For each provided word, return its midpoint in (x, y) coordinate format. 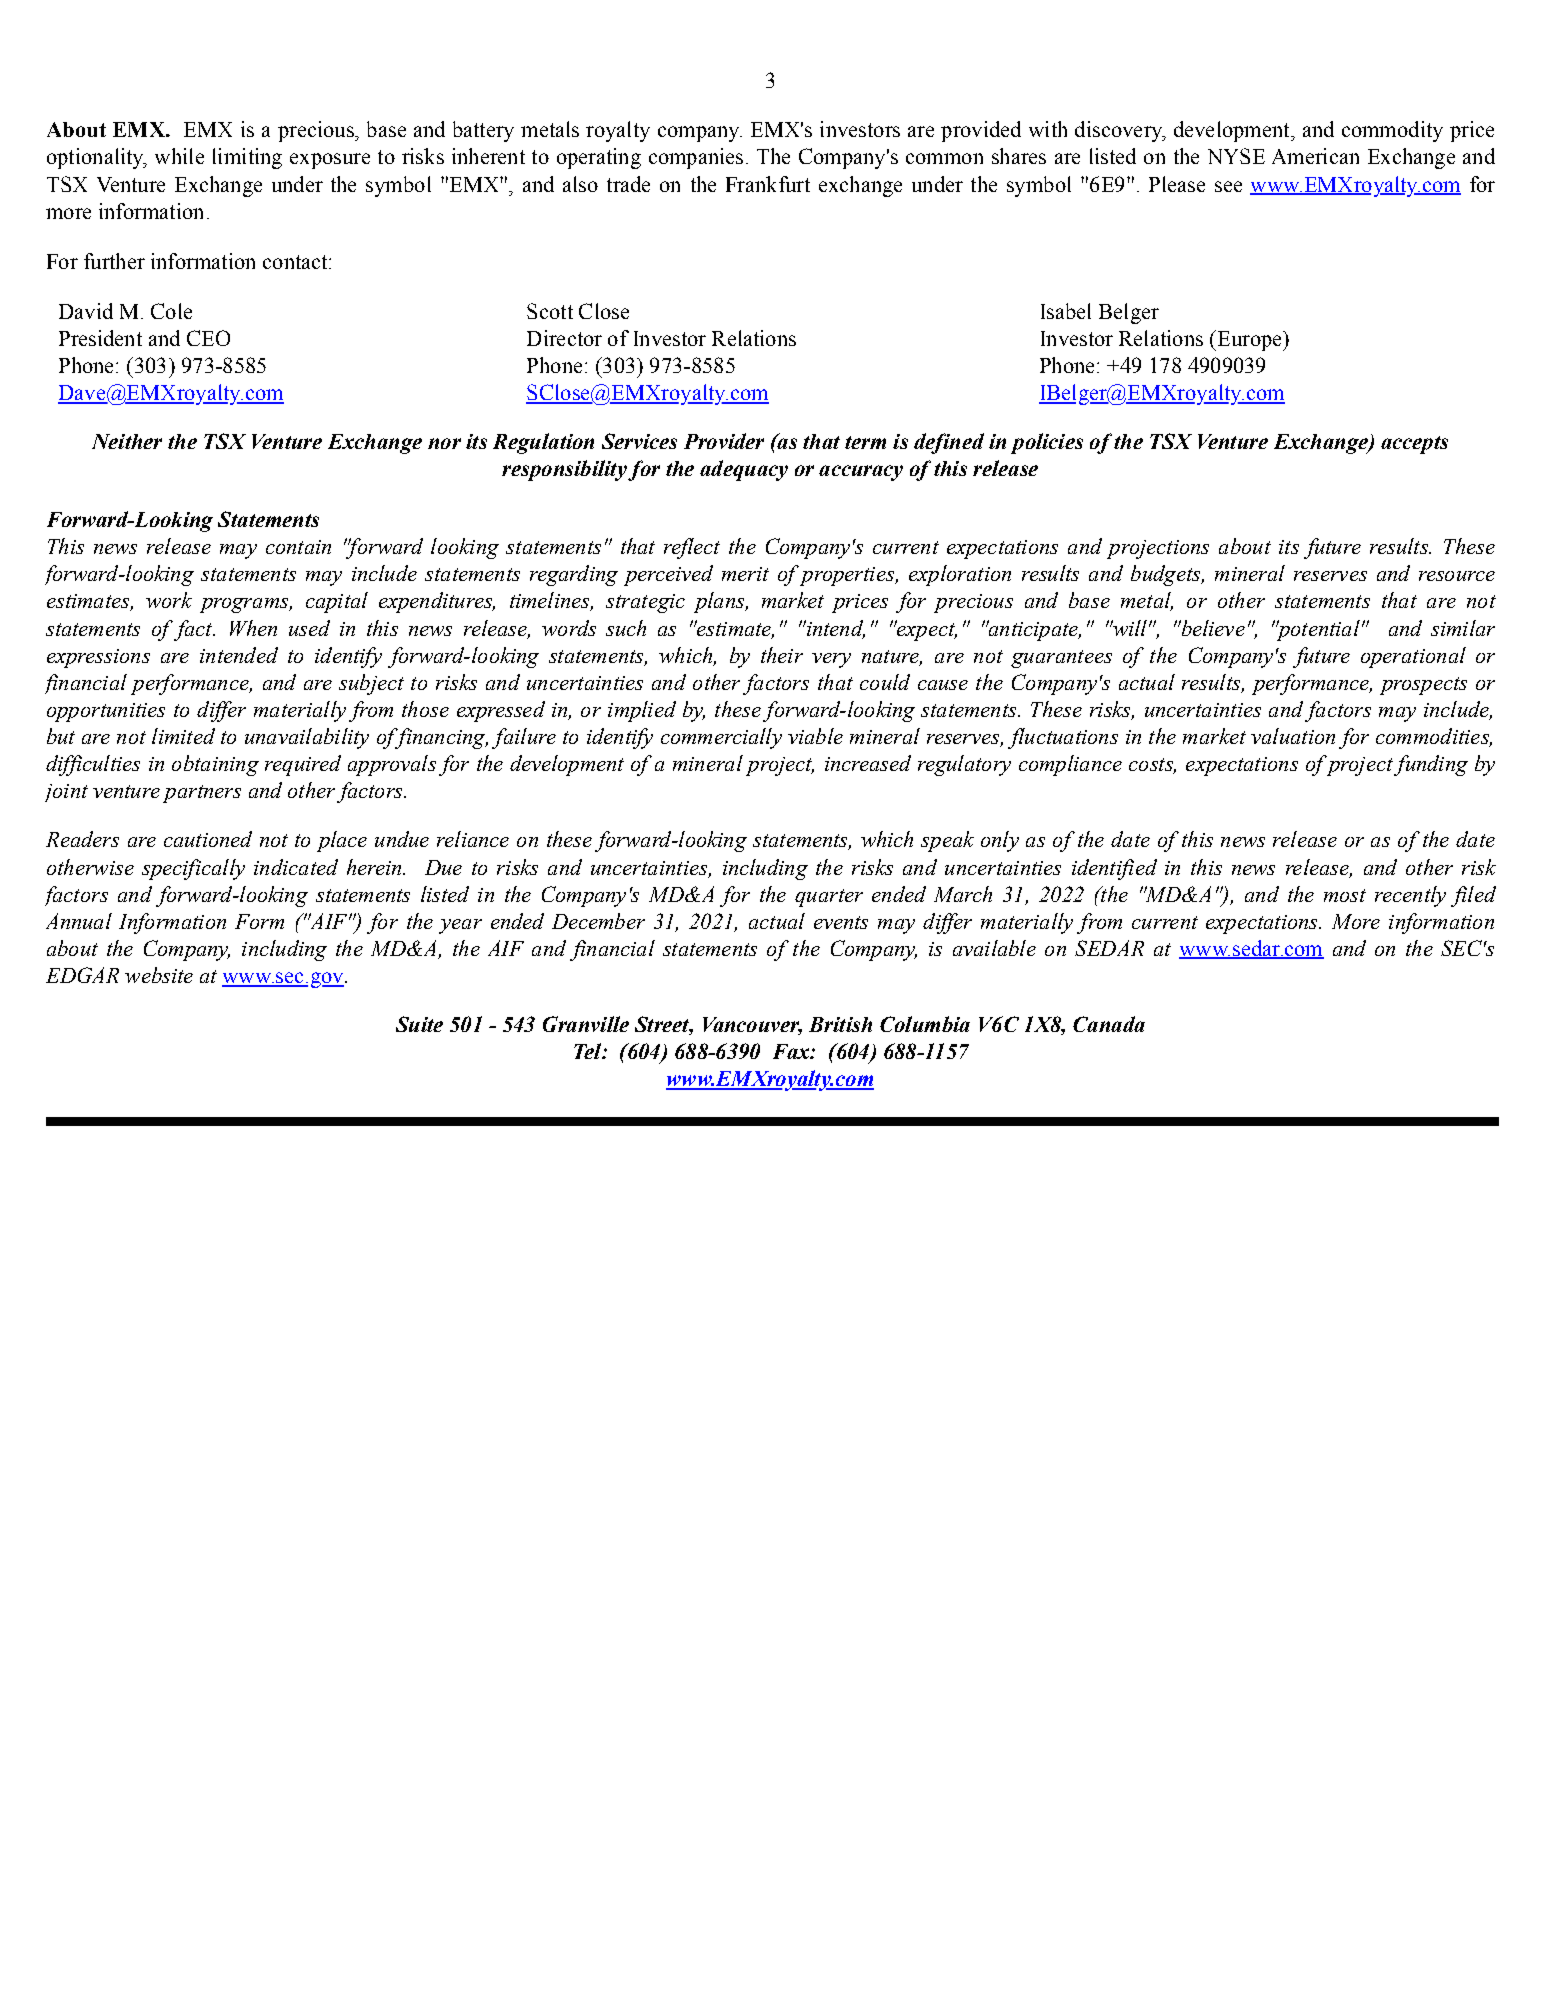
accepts (1414, 445)
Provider (724, 441)
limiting (247, 158)
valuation (1293, 736)
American (1315, 156)
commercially (721, 738)
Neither (127, 441)
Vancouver (752, 1026)
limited (183, 736)
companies (696, 158)
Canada (1109, 1024)
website (159, 975)
